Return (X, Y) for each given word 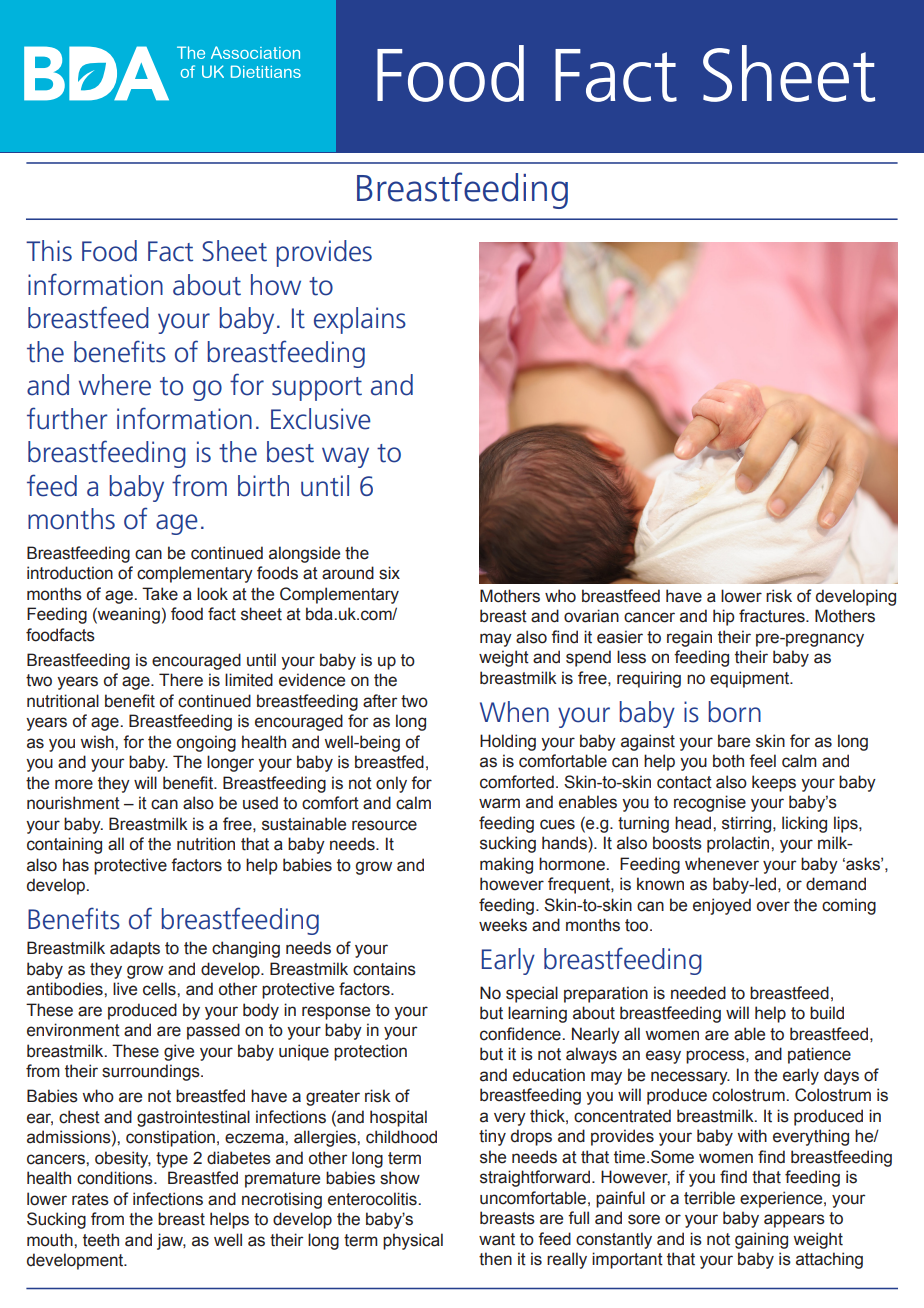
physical (413, 1241)
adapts (135, 949)
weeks (503, 925)
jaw (171, 1241)
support (317, 389)
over (773, 906)
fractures (773, 616)
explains (360, 320)
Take (160, 594)
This (49, 251)
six (389, 573)
